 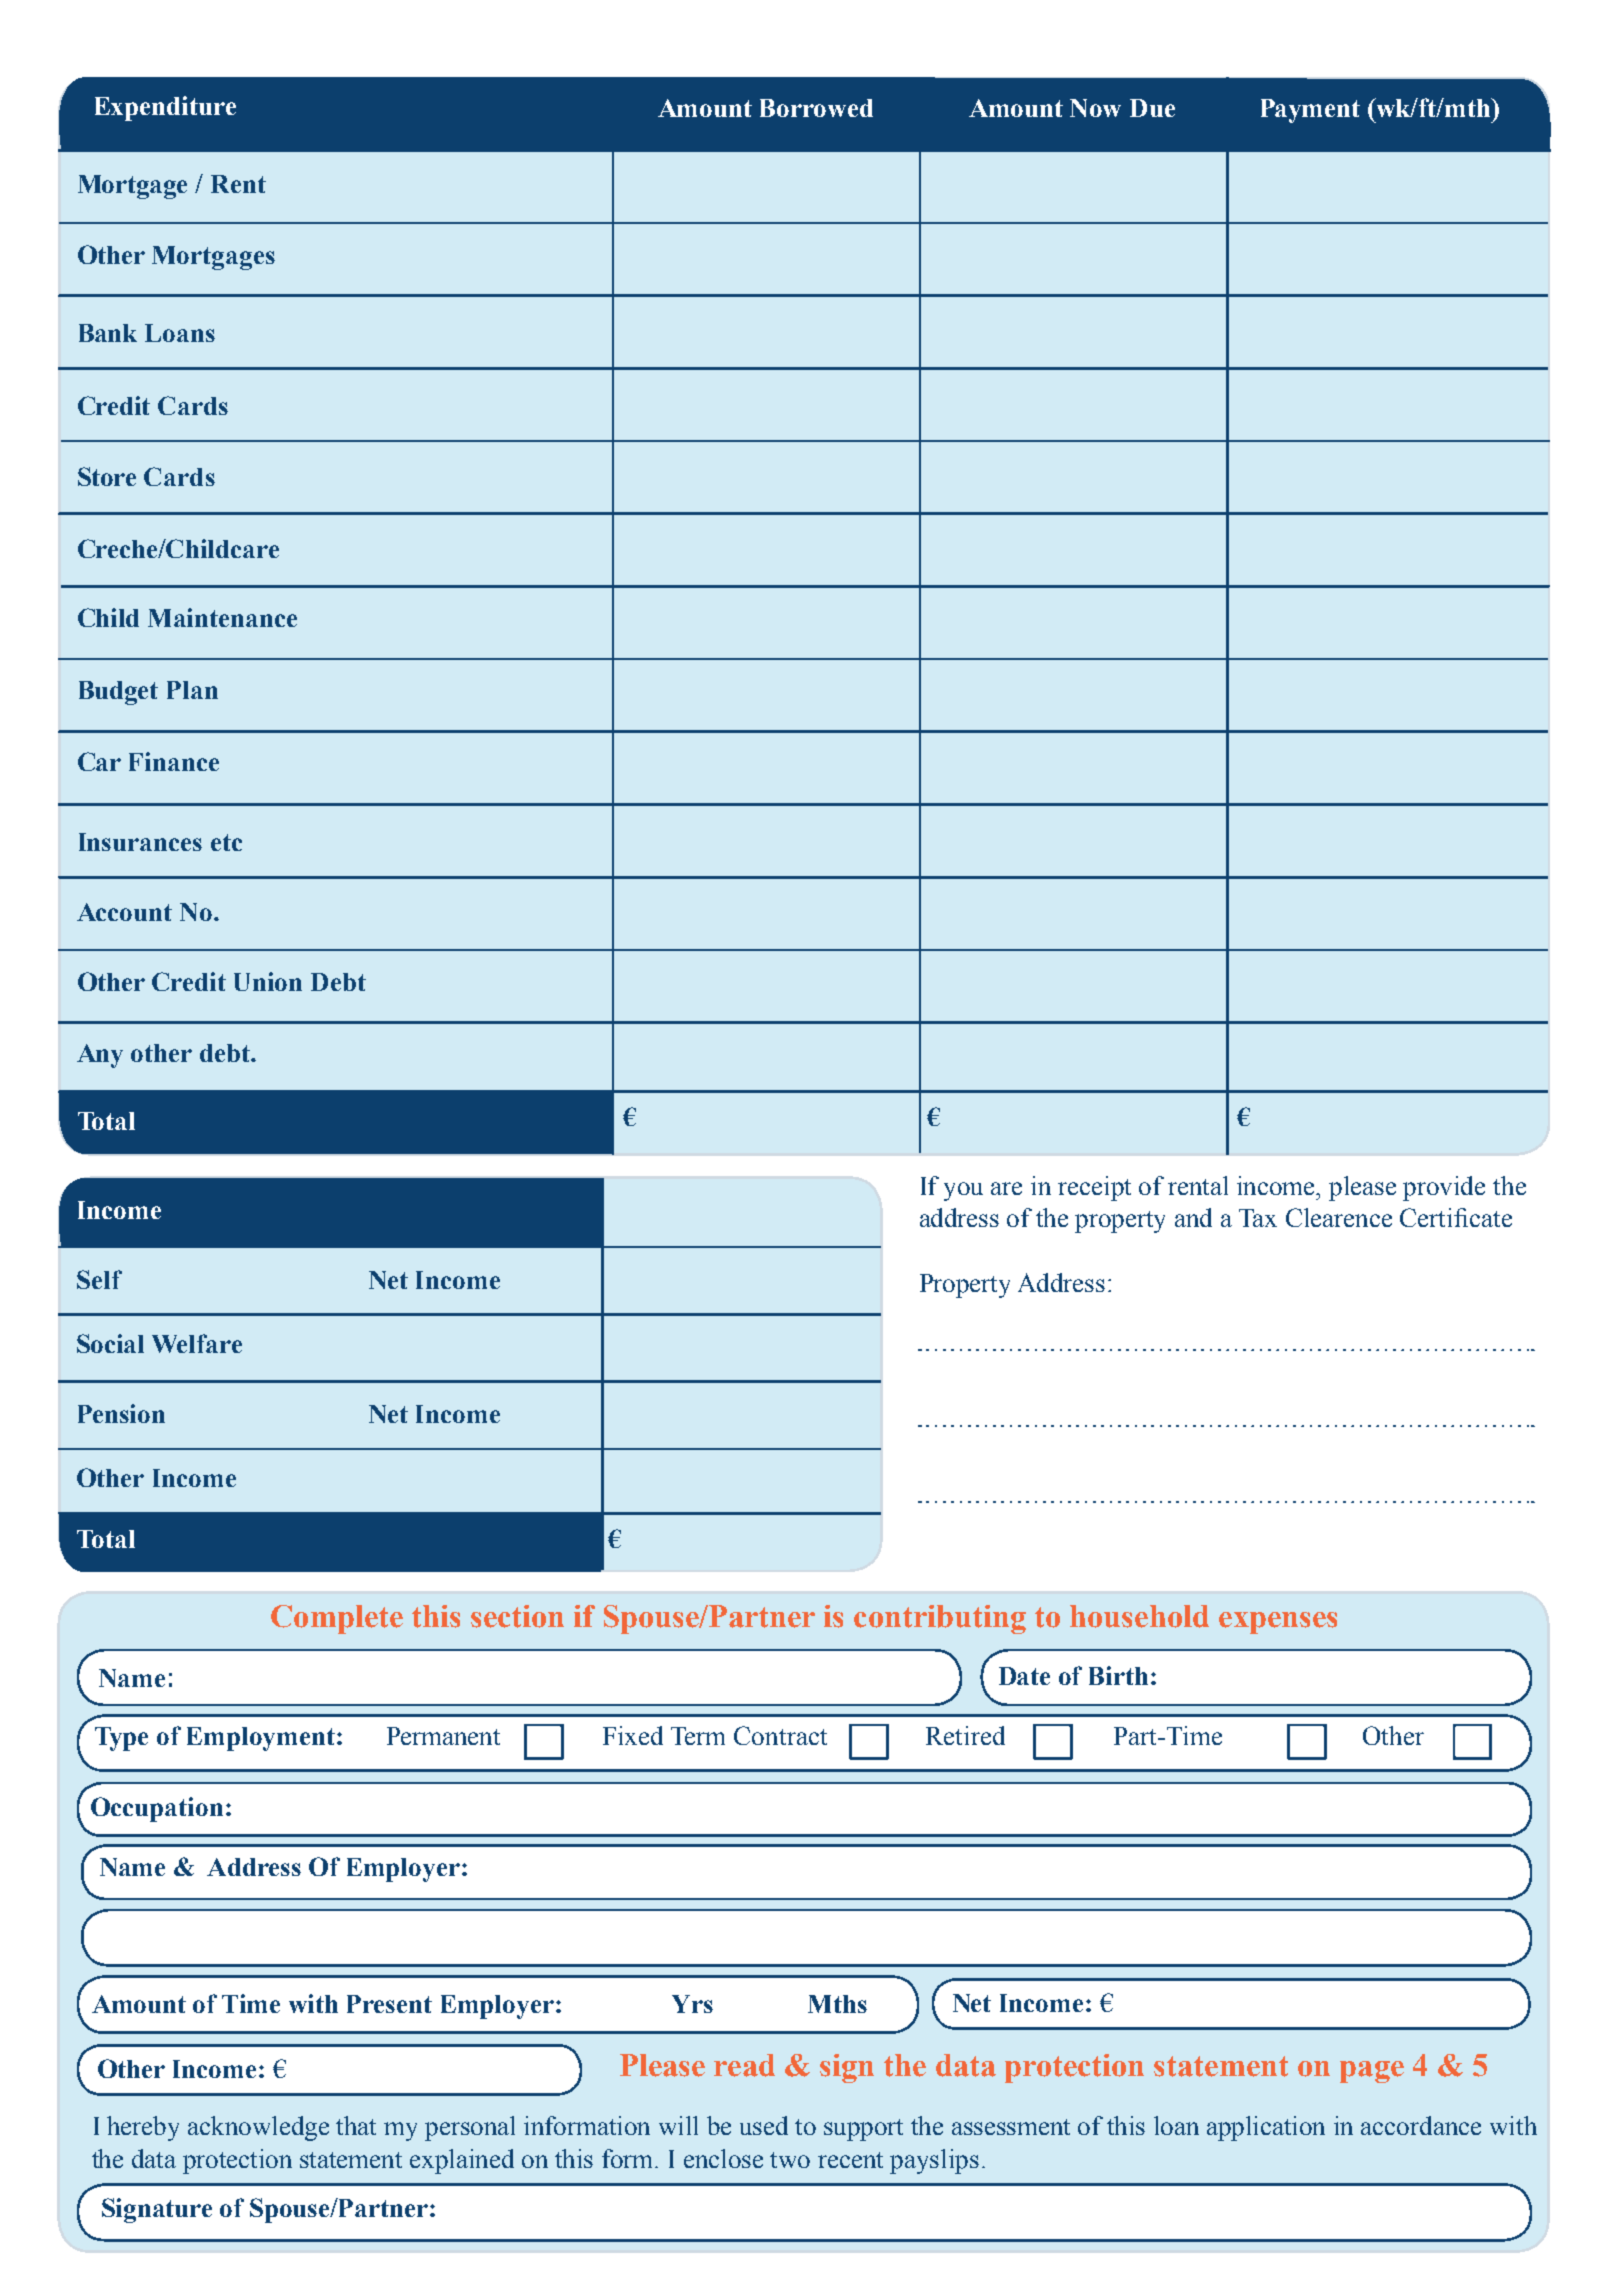 I want to click on Complete, so click(x=337, y=1619).
